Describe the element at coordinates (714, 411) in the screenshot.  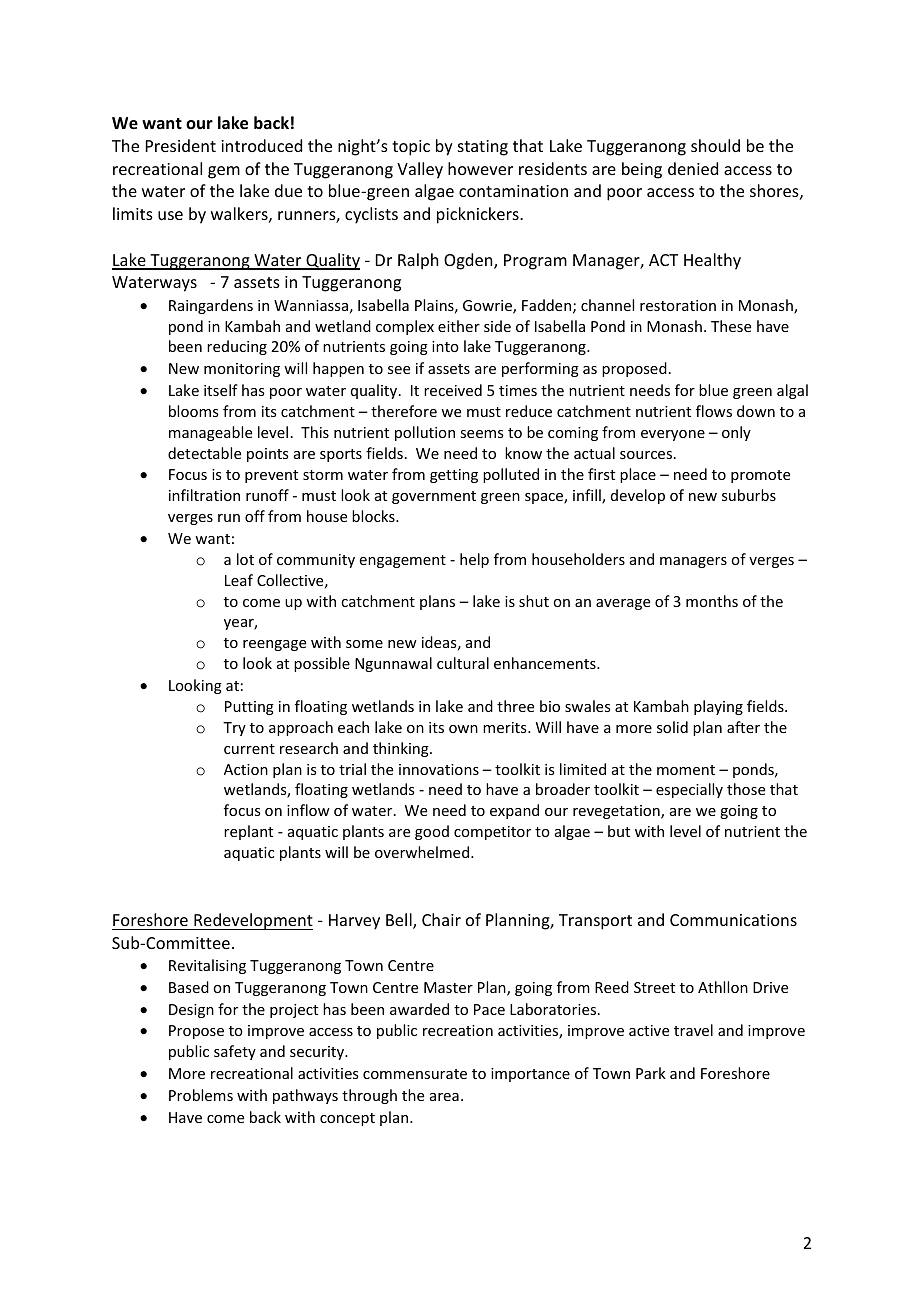
I see `flows` at that location.
